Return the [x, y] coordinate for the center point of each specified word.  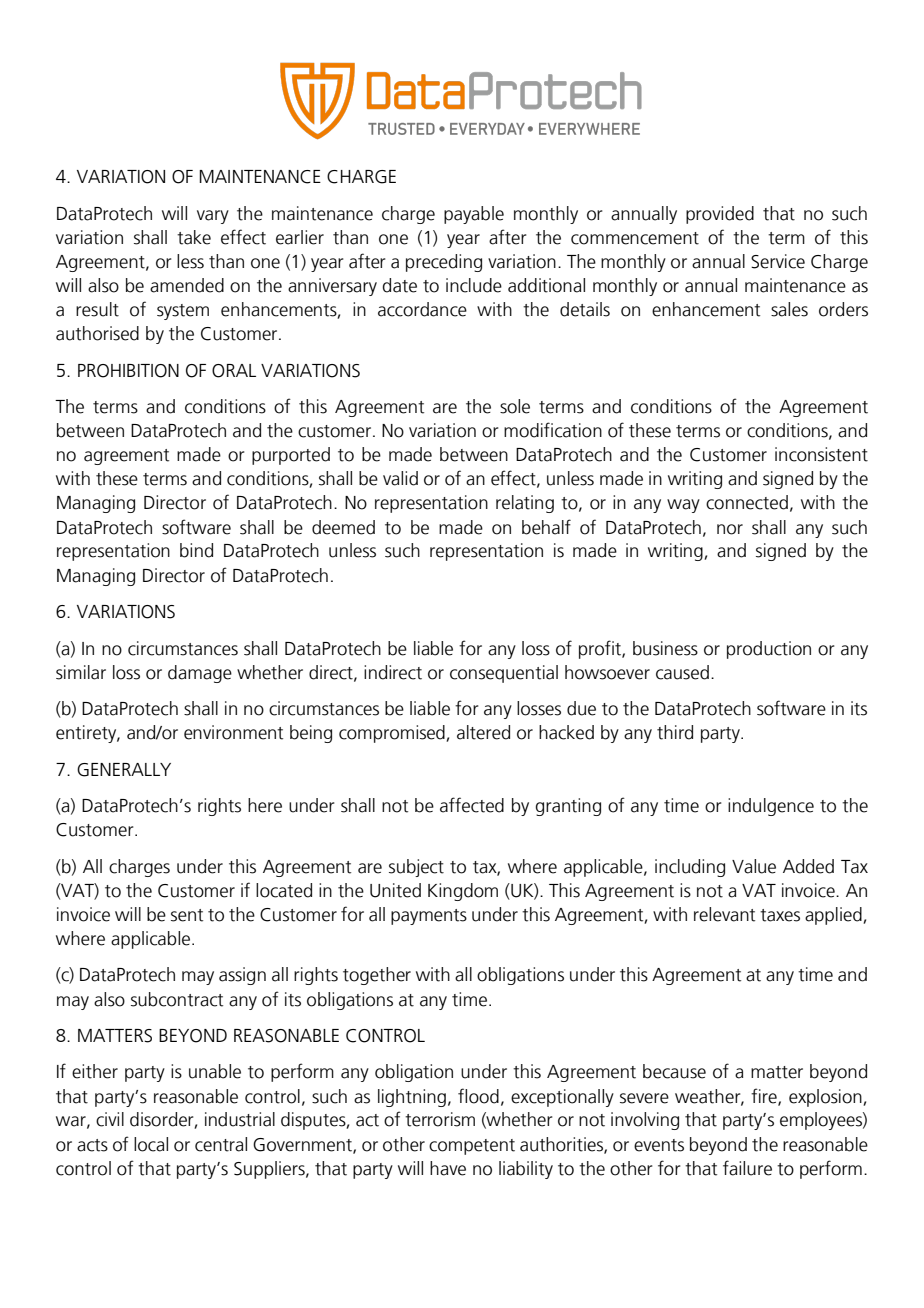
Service [778, 261]
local [151, 1144]
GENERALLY [124, 770]
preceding [444, 263]
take [194, 237]
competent [472, 1147]
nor [730, 529]
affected [472, 805]
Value [754, 866]
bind [196, 550]
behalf [546, 527]
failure [747, 1168]
